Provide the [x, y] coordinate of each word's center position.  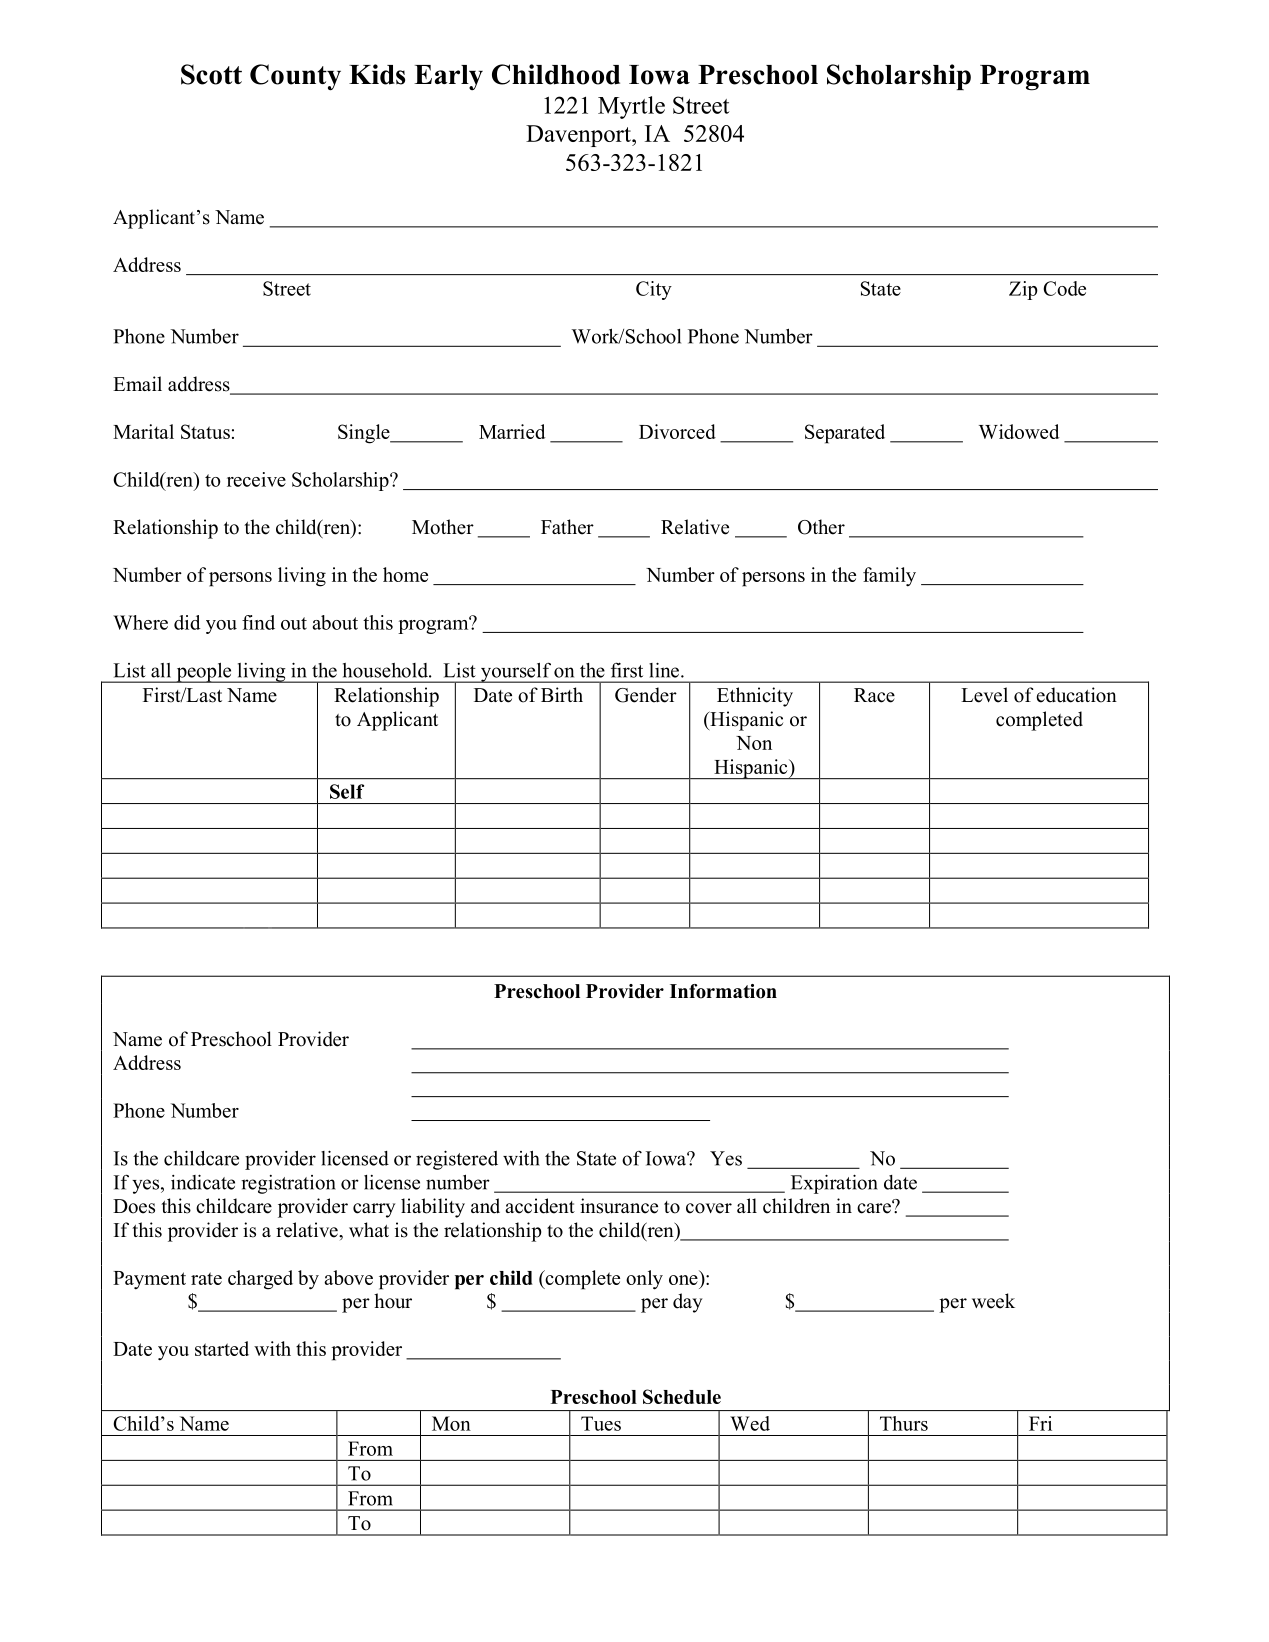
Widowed [1019, 431]
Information [723, 991]
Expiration [834, 1184]
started [222, 1348]
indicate [203, 1182]
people [204, 673]
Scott [211, 74]
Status [205, 431]
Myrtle [631, 107]
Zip [1023, 290]
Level [984, 695]
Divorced [677, 431]
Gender [646, 695]
